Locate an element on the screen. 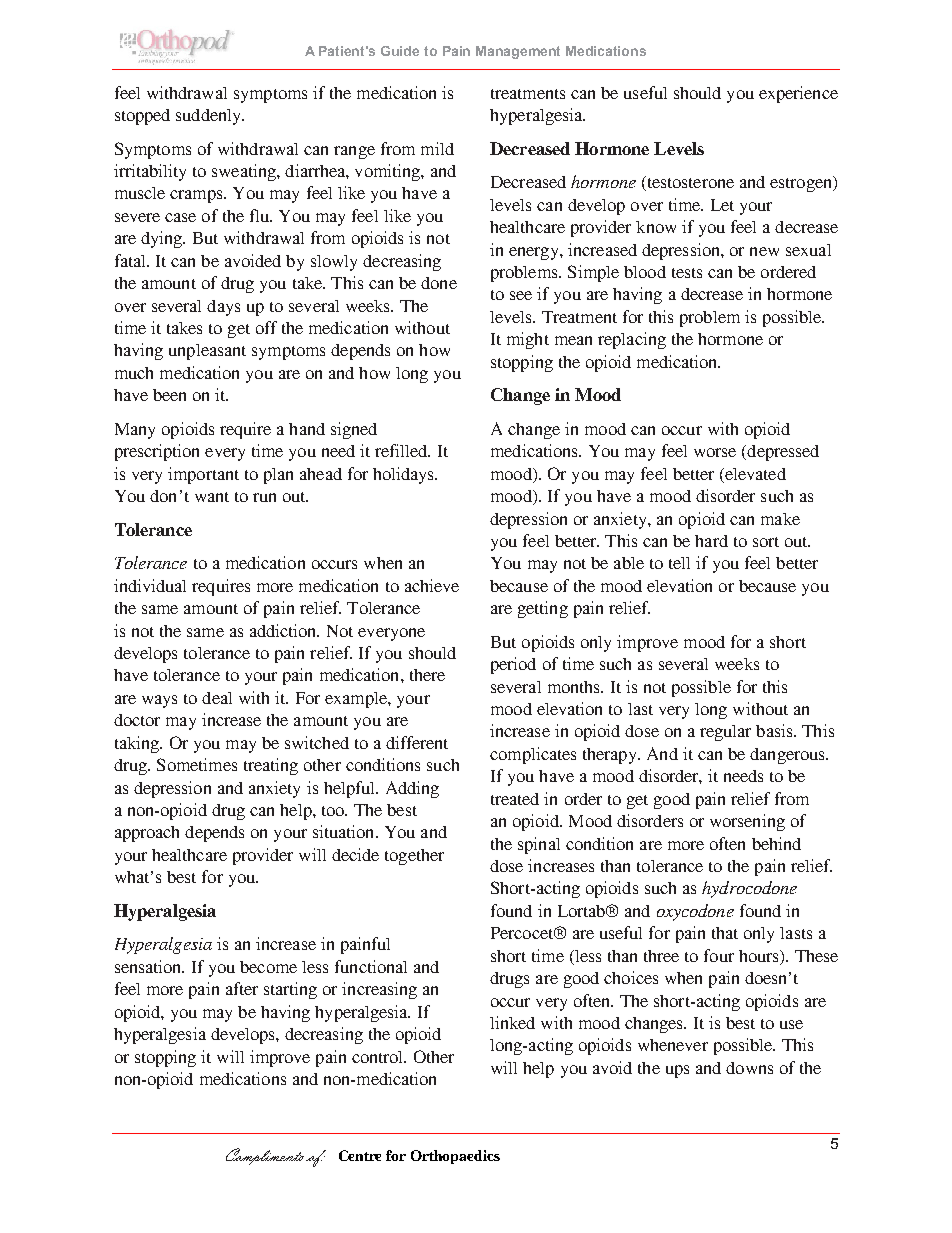  tests is located at coordinates (687, 273).
